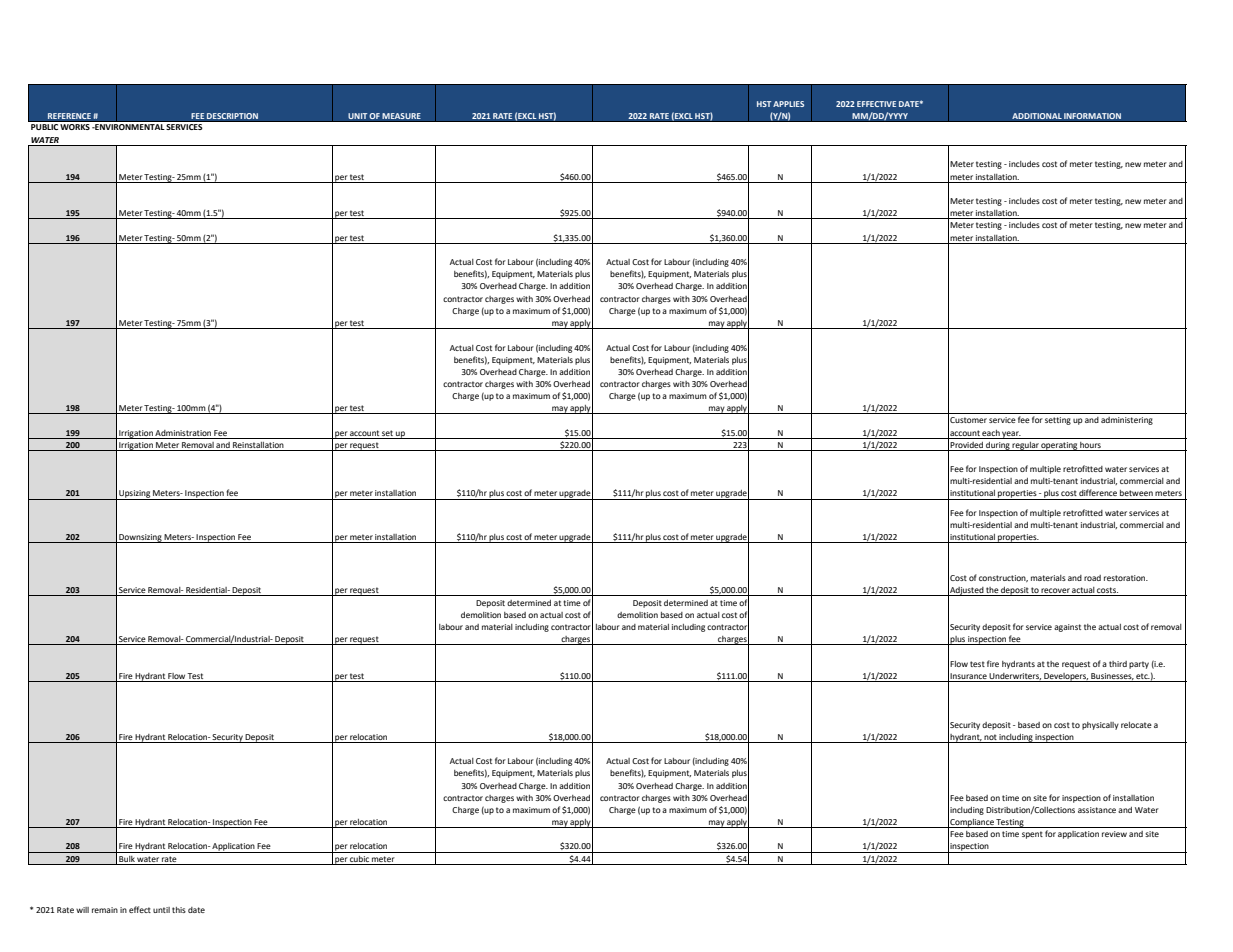  I want to click on regular, so click(1026, 446).
